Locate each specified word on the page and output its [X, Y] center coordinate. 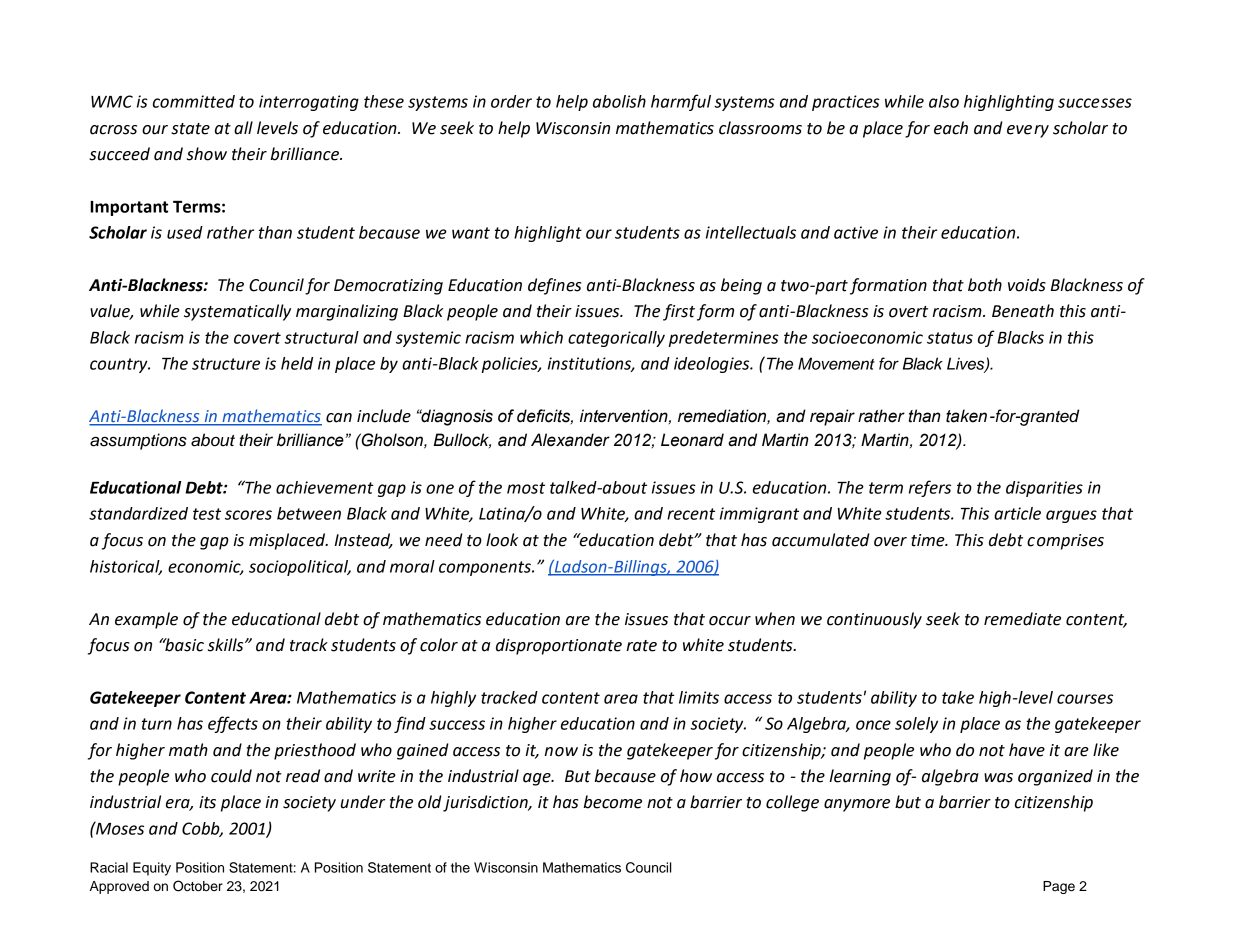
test [207, 514]
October [198, 886]
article [1017, 513]
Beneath [1023, 311]
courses [1085, 699]
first [679, 312]
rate [641, 646]
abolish [619, 101]
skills [227, 645]
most [526, 488]
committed [194, 101]
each [951, 128]
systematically [237, 312]
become [612, 802]
